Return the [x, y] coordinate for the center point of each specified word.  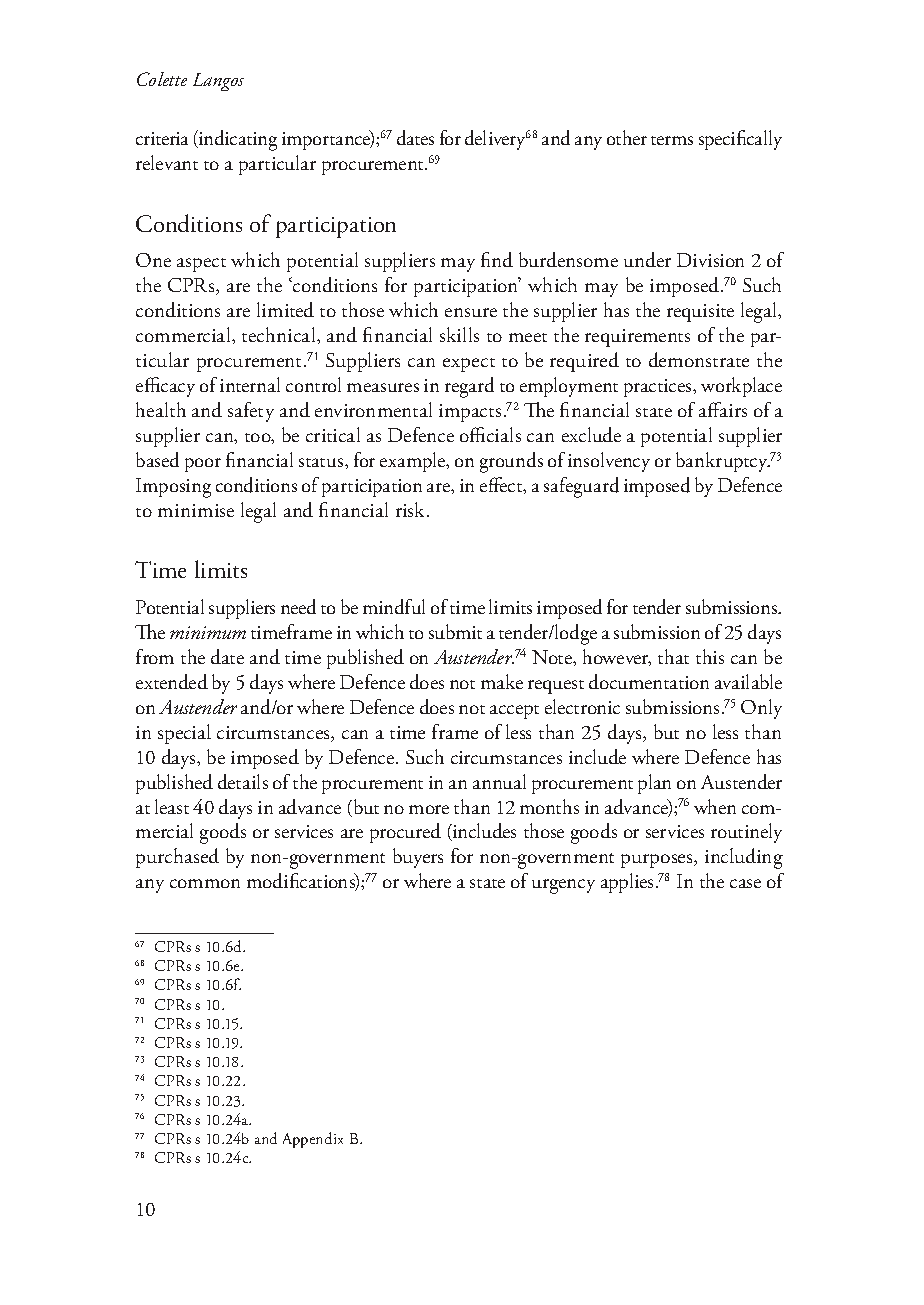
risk [412, 509]
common [205, 883]
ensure [471, 312]
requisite [700, 313]
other [627, 137]
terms [672, 140]
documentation [649, 681]
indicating [237, 140]
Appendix [313, 1140]
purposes [658, 861]
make [502, 681]
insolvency [609, 462]
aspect [201, 265]
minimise [196, 510]
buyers [418, 858]
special [184, 734]
